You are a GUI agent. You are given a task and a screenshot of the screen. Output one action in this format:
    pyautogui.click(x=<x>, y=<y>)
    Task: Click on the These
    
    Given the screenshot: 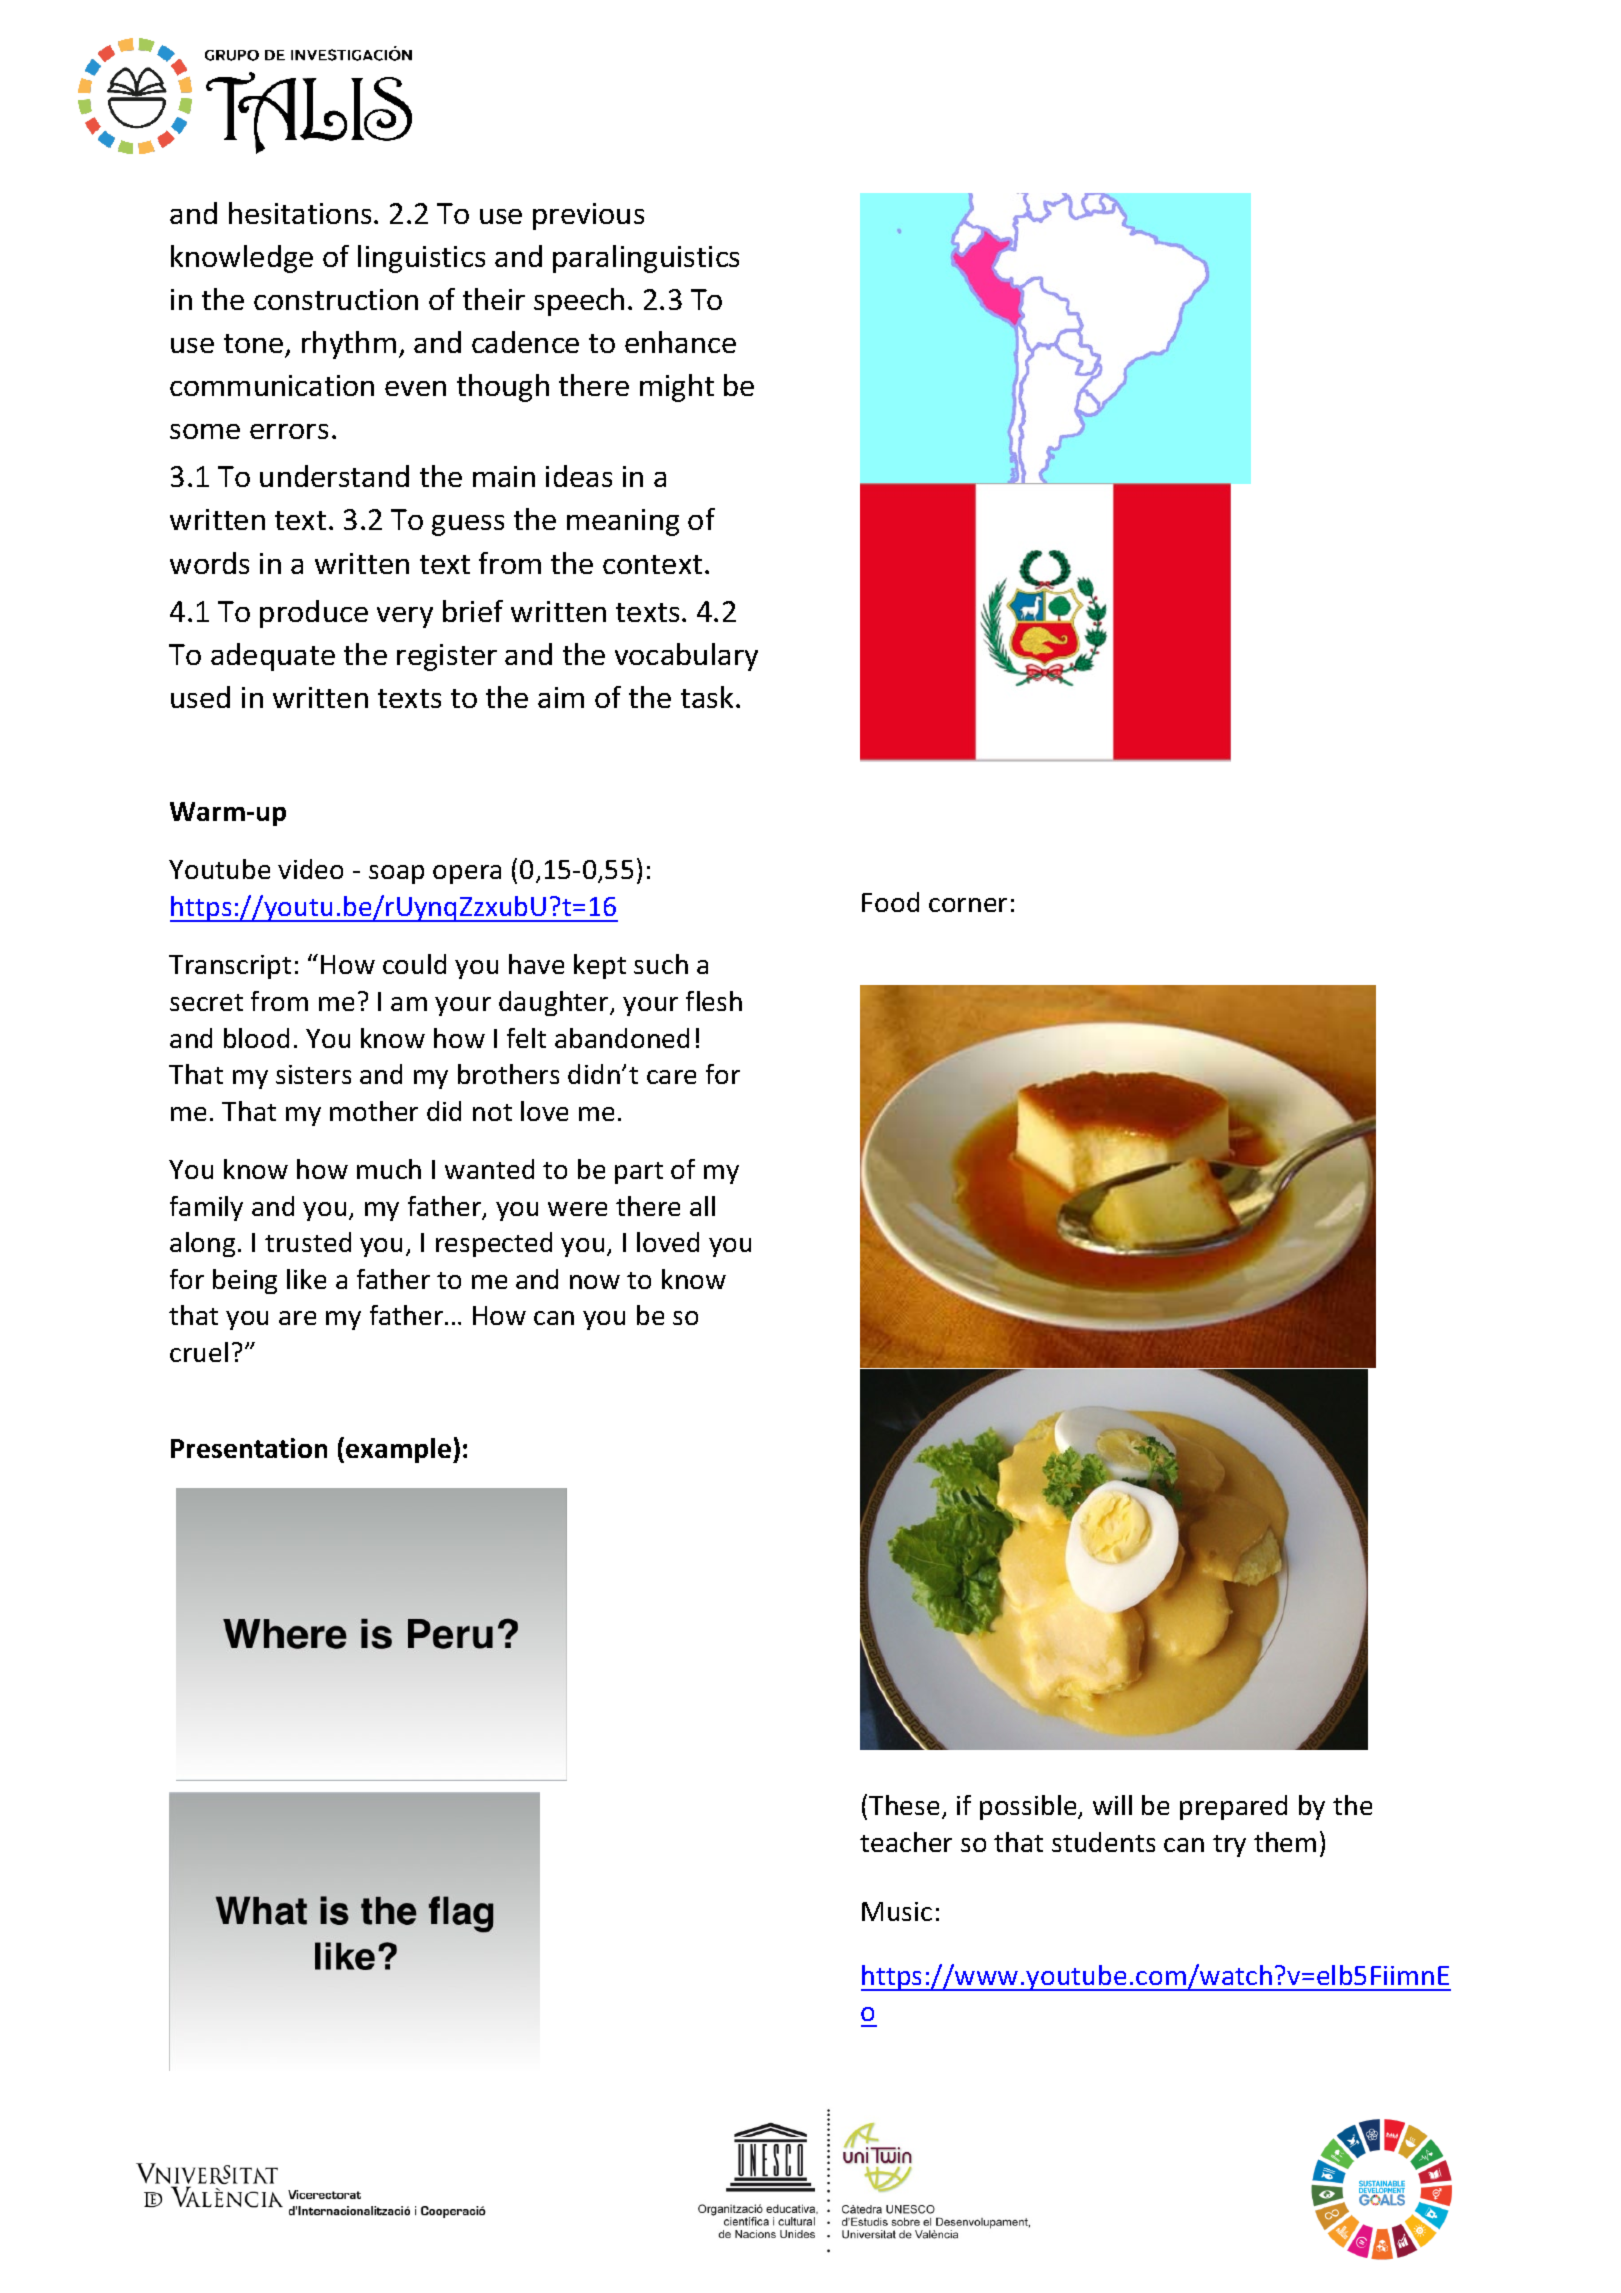 What is the action you would take?
    pyautogui.click(x=904, y=1805)
